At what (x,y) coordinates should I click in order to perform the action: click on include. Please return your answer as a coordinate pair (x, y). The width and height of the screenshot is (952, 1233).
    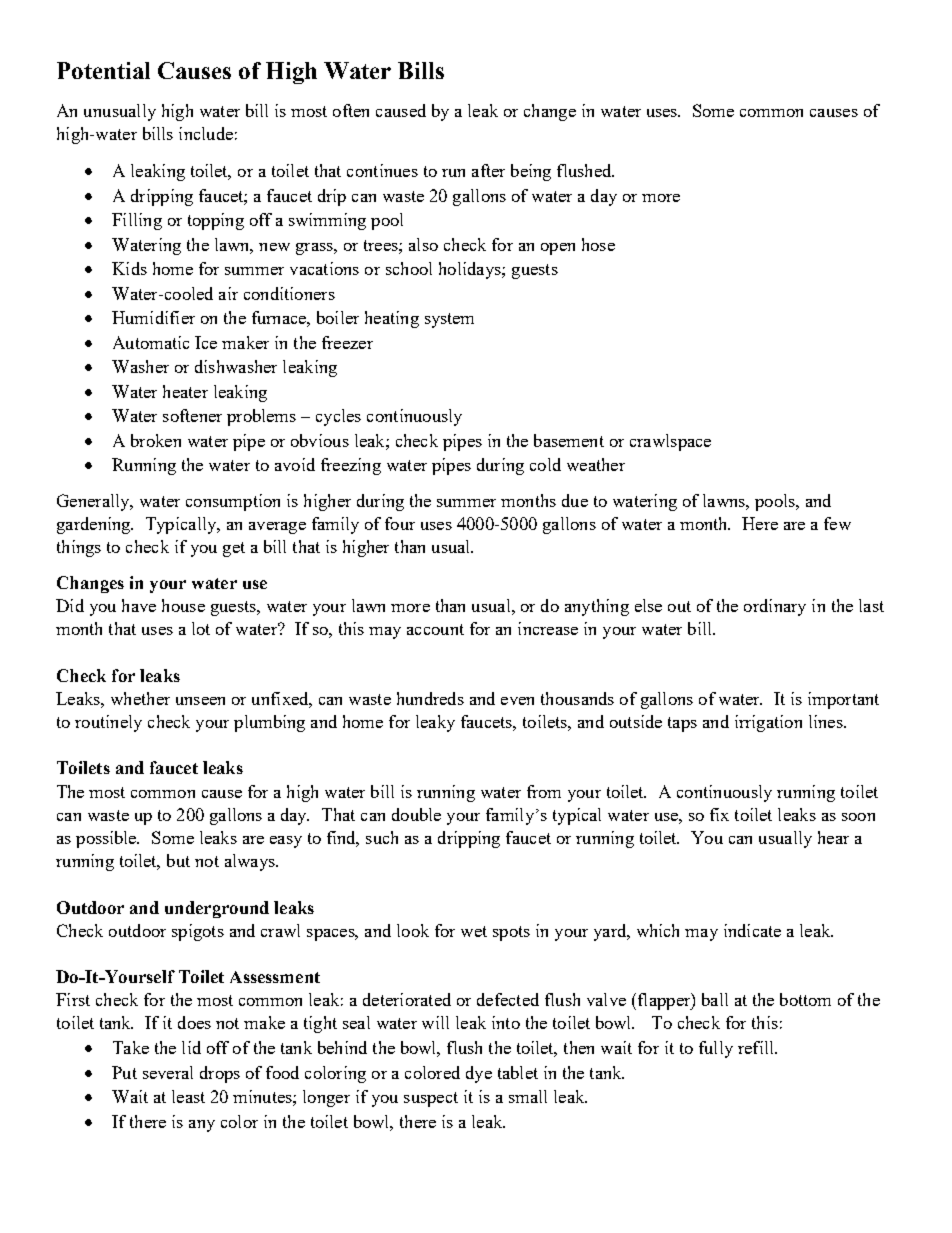
    Looking at the image, I should click on (206, 133).
